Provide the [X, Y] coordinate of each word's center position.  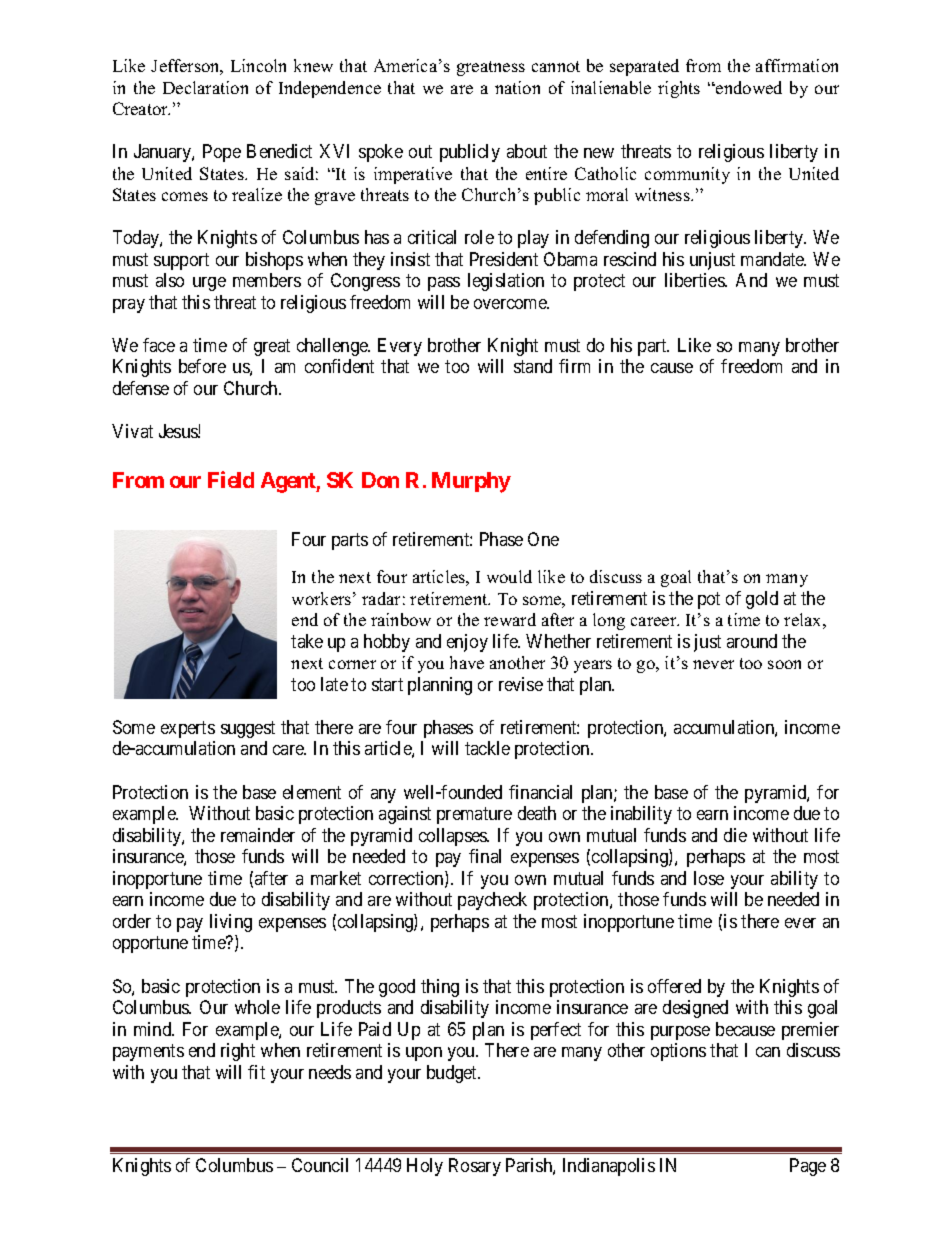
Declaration [205, 87]
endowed [748, 87]
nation [517, 87]
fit [256, 1072]
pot [709, 600]
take [307, 641]
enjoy [467, 643]
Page [808, 1167]
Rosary [475, 1167]
